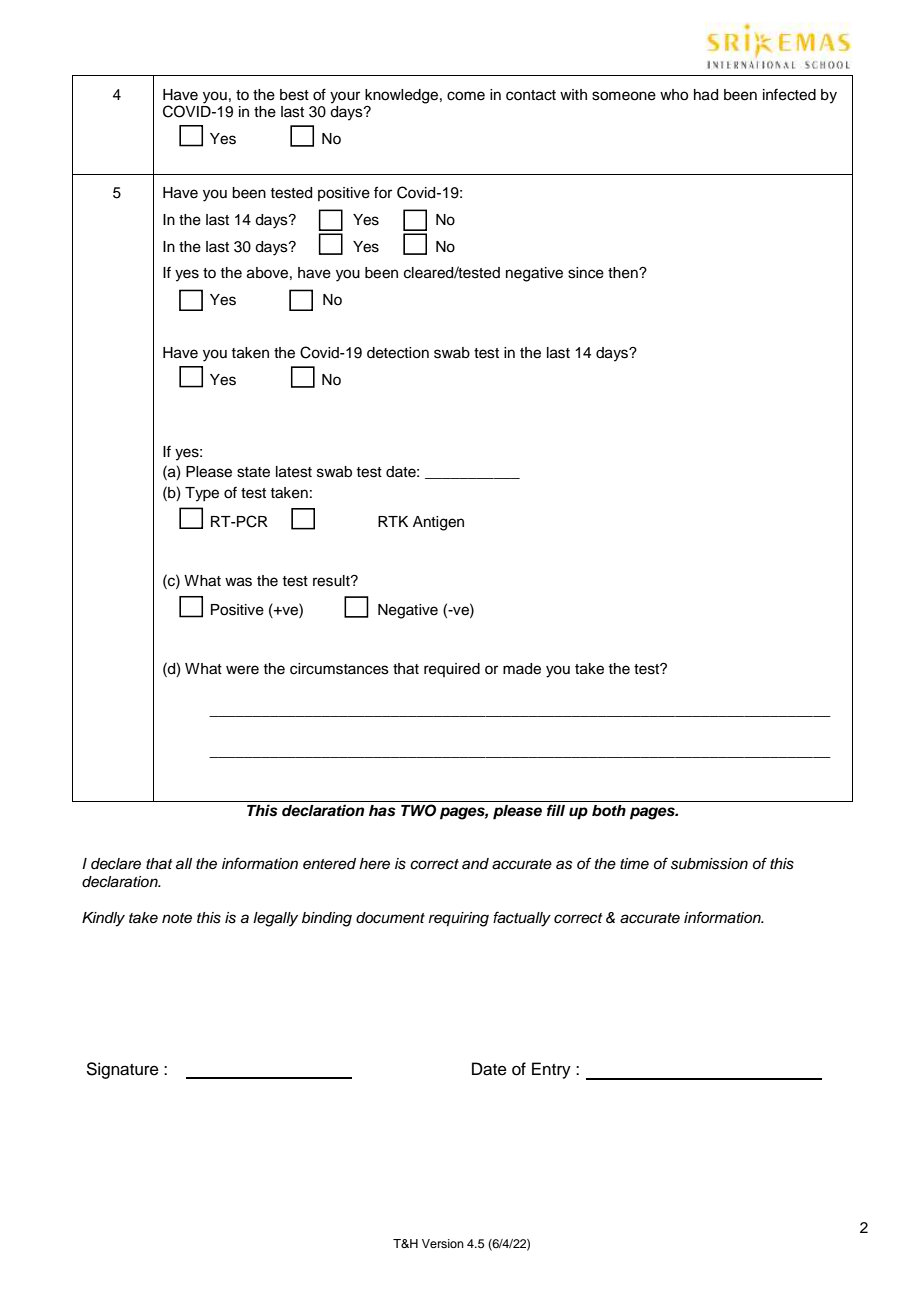  What do you see at coordinates (202, 494) in the image?
I see `Type` at bounding box center [202, 494].
